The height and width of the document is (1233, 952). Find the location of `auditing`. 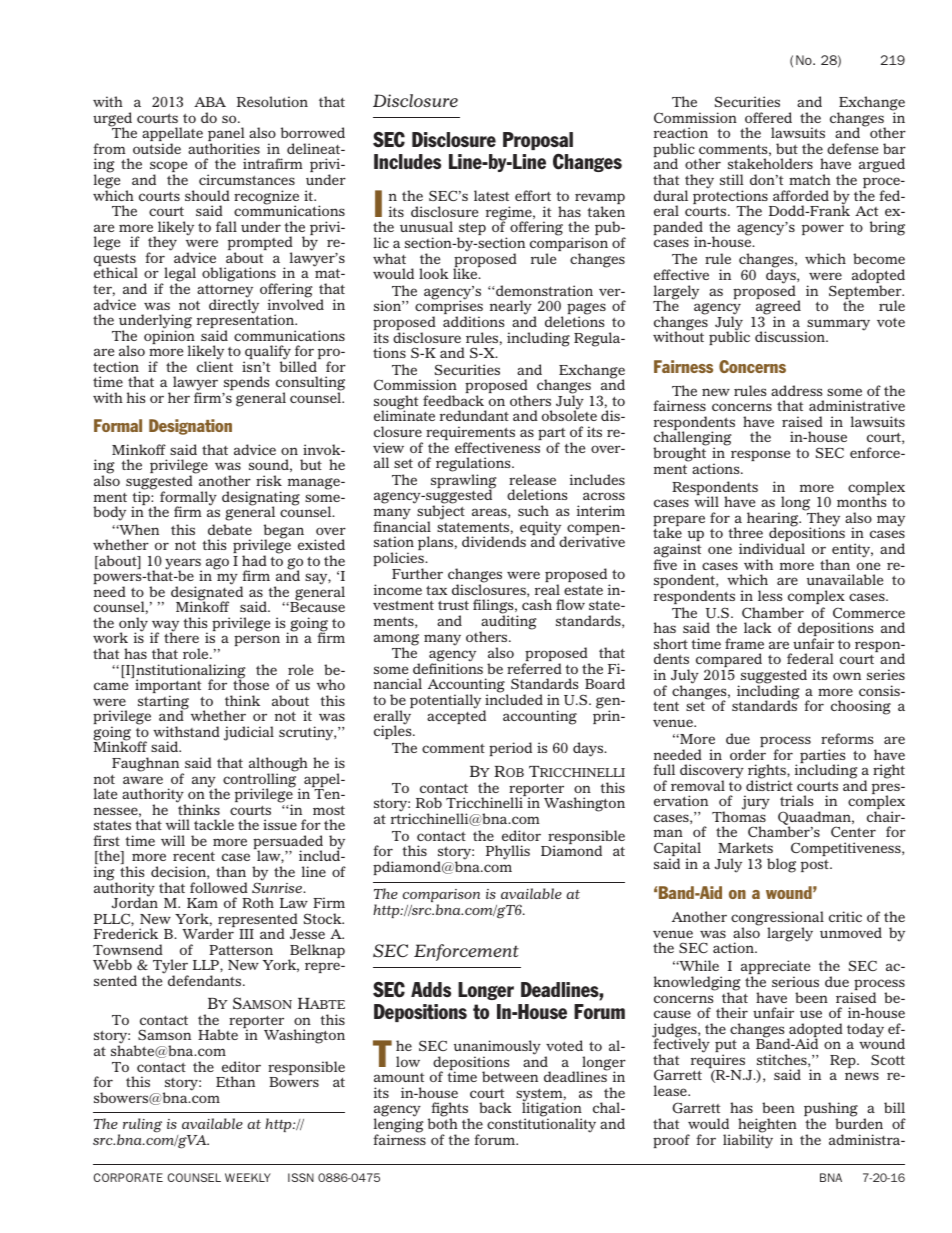

auditing is located at coordinates (508, 623).
